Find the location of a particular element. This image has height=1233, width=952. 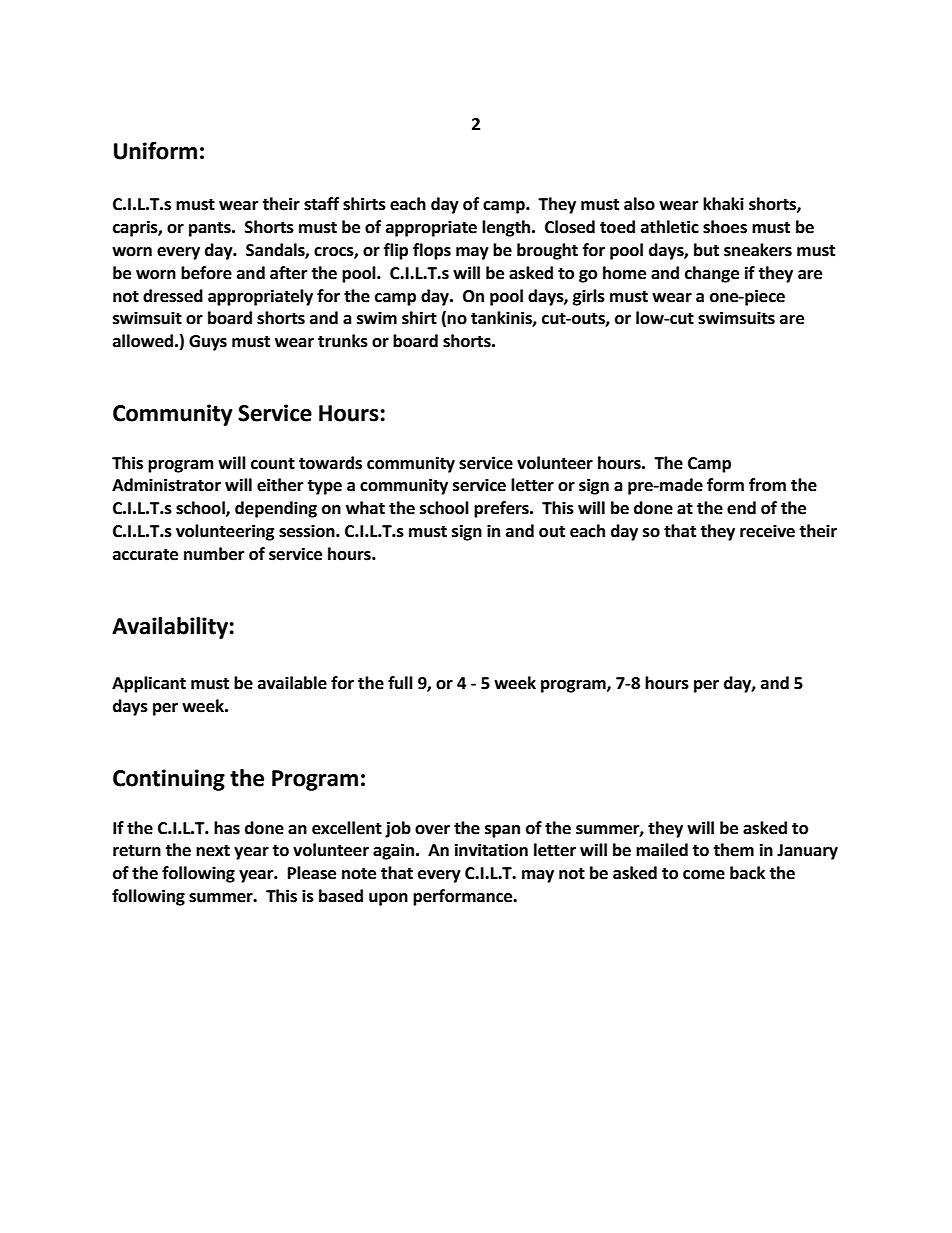

next is located at coordinates (213, 851).
